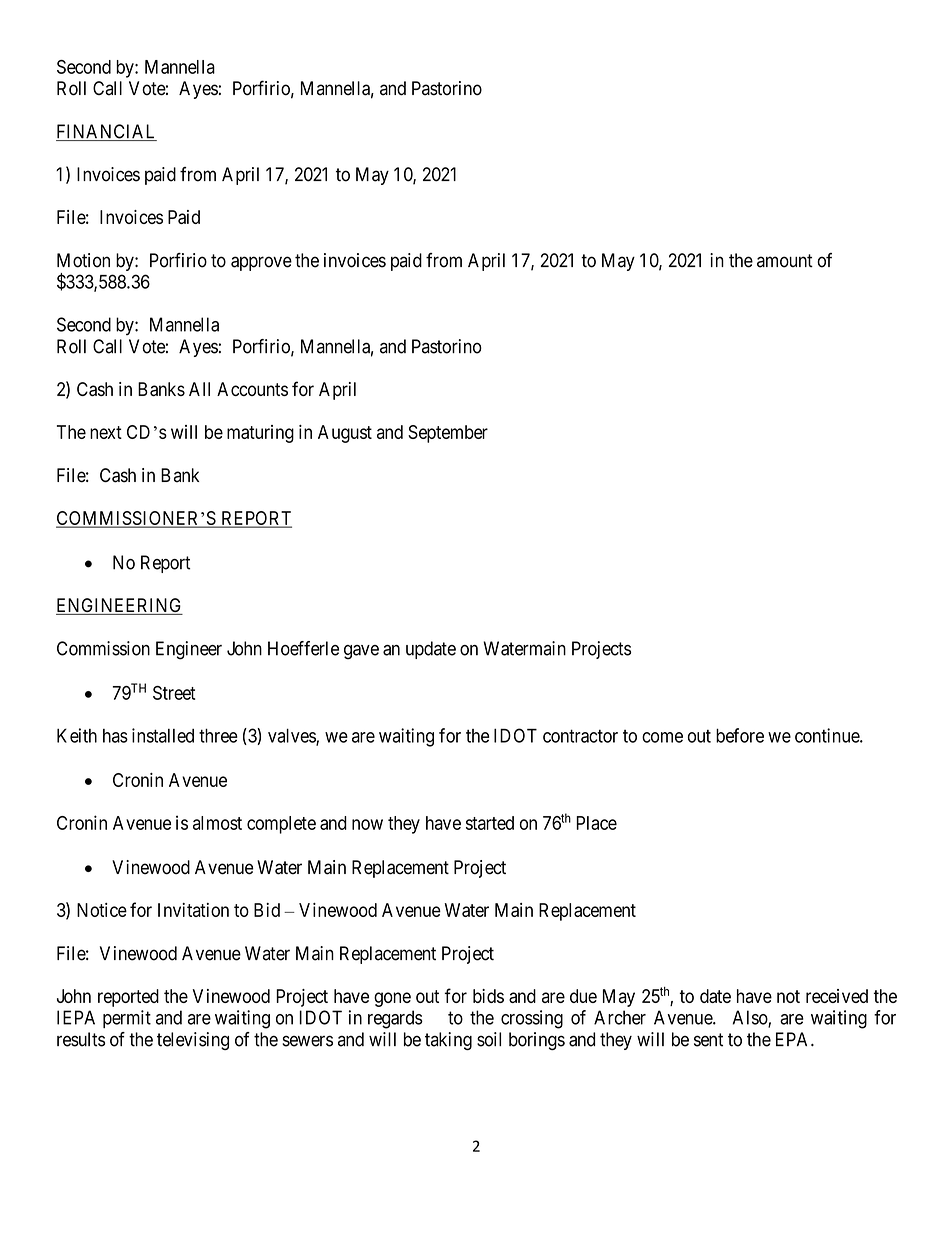 This screenshot has height=1233, width=952. I want to click on Also, so click(751, 1018).
